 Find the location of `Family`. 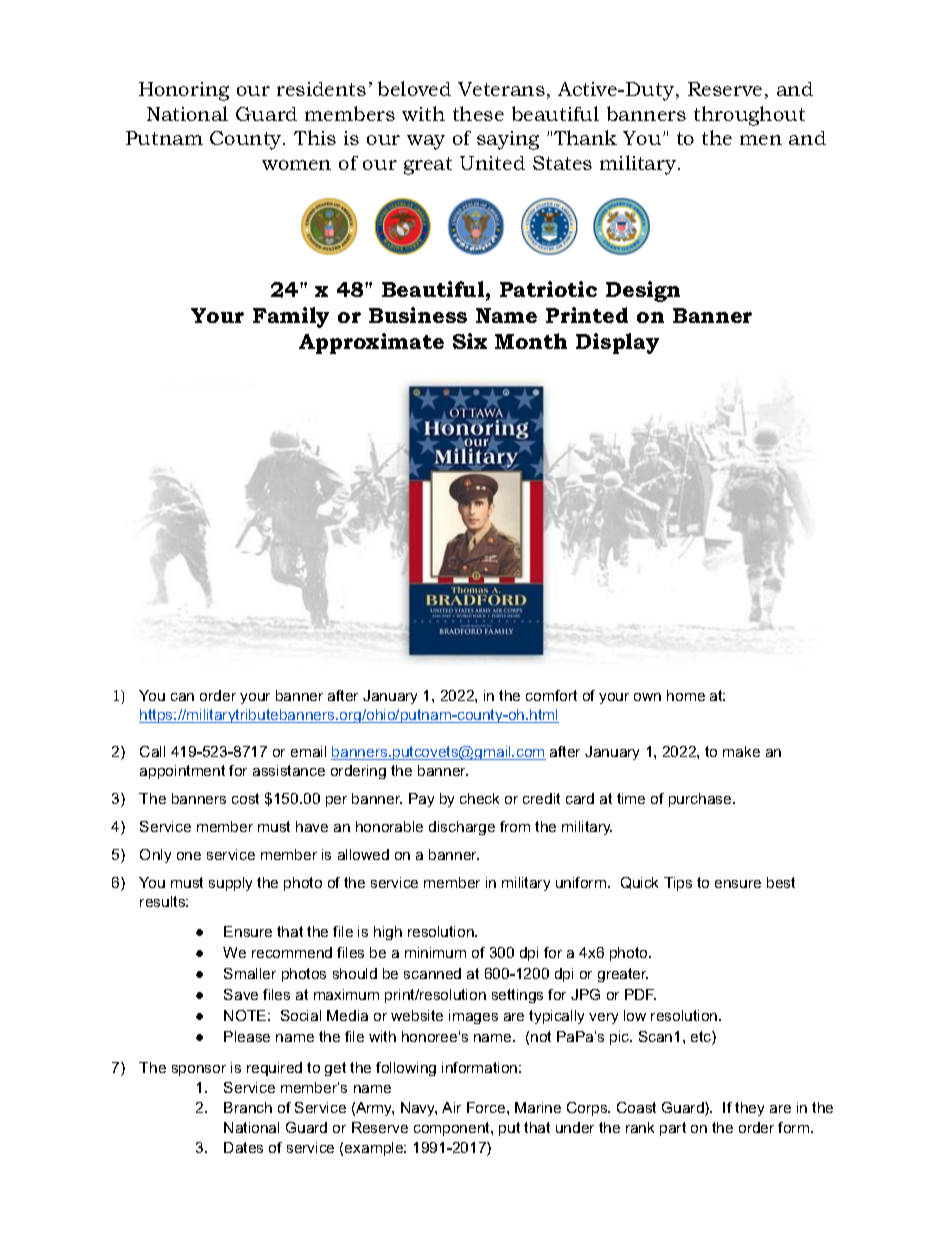

Family is located at coordinates (291, 317).
